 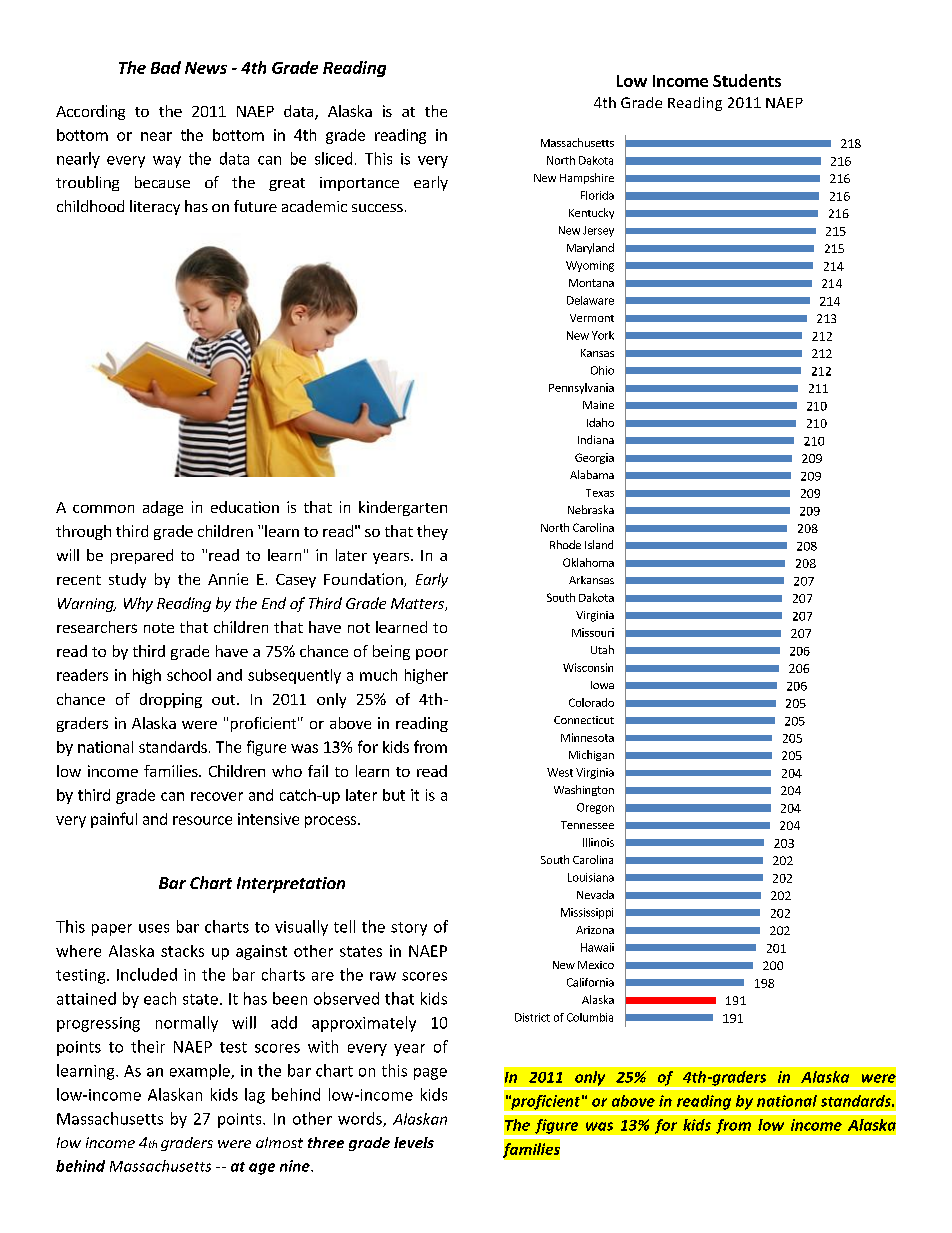 What do you see at coordinates (201, 1072) in the screenshot?
I see `example` at bounding box center [201, 1072].
